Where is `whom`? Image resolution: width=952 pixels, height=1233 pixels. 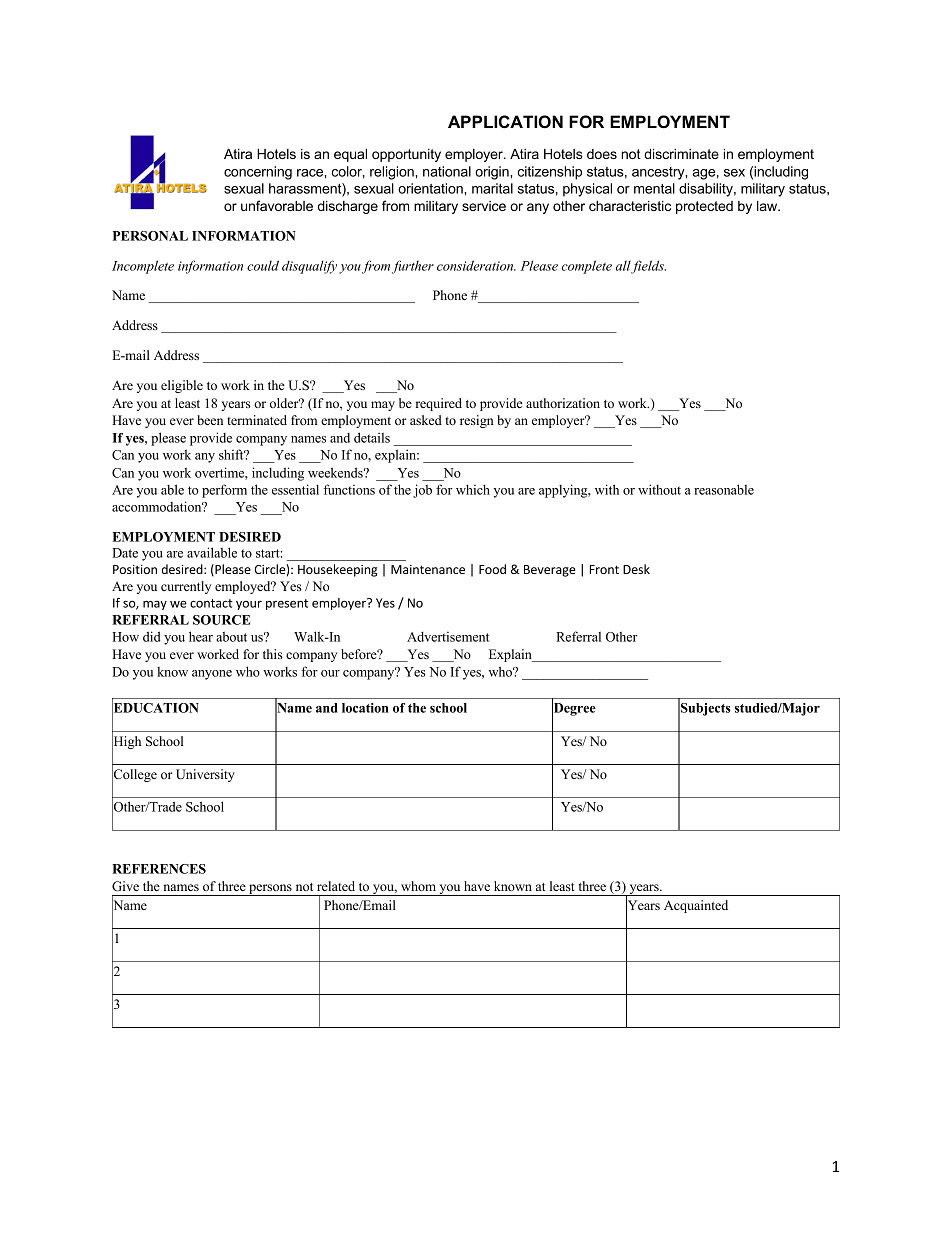 whom is located at coordinates (418, 886).
